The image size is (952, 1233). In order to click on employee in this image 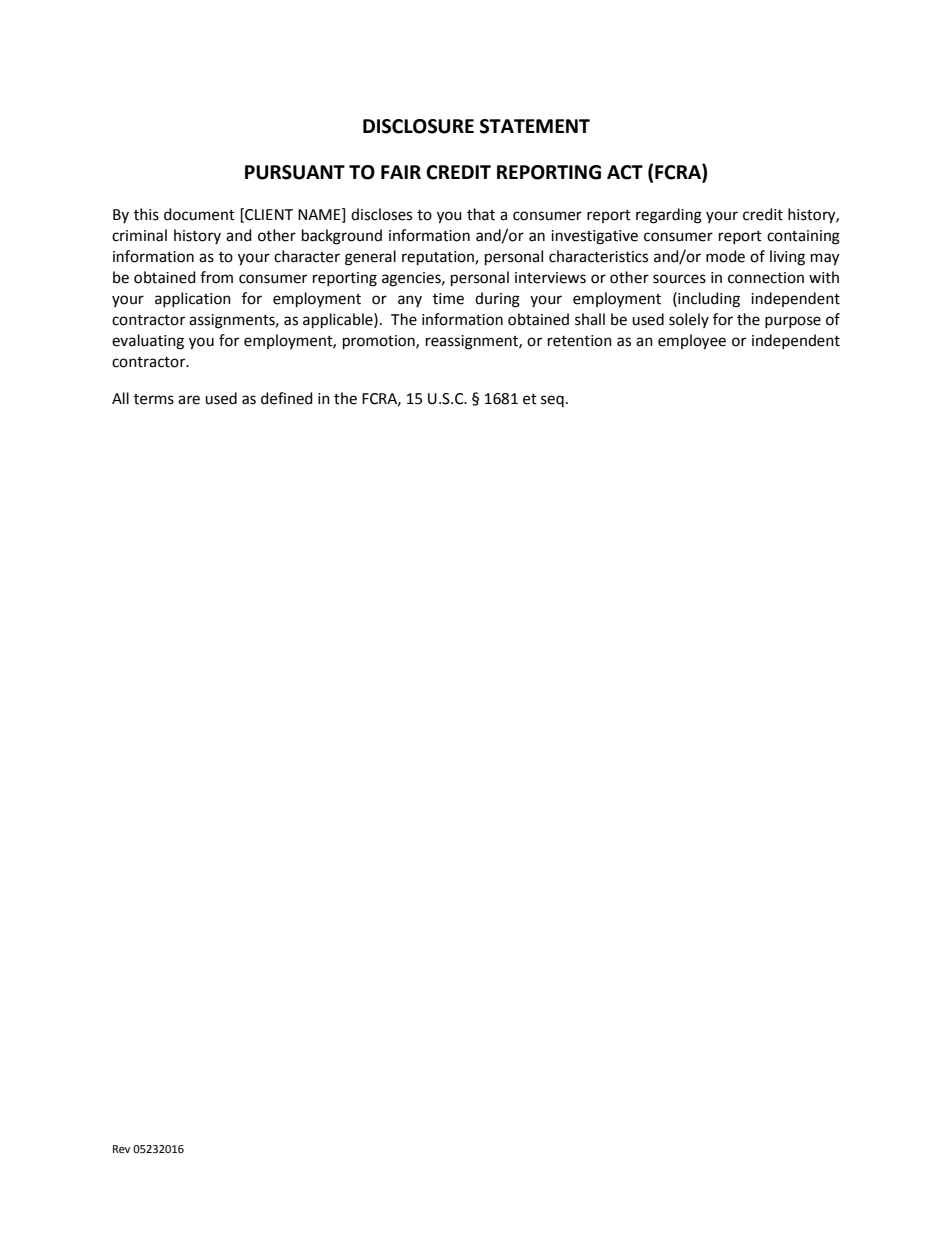, I will do `click(692, 342)`.
